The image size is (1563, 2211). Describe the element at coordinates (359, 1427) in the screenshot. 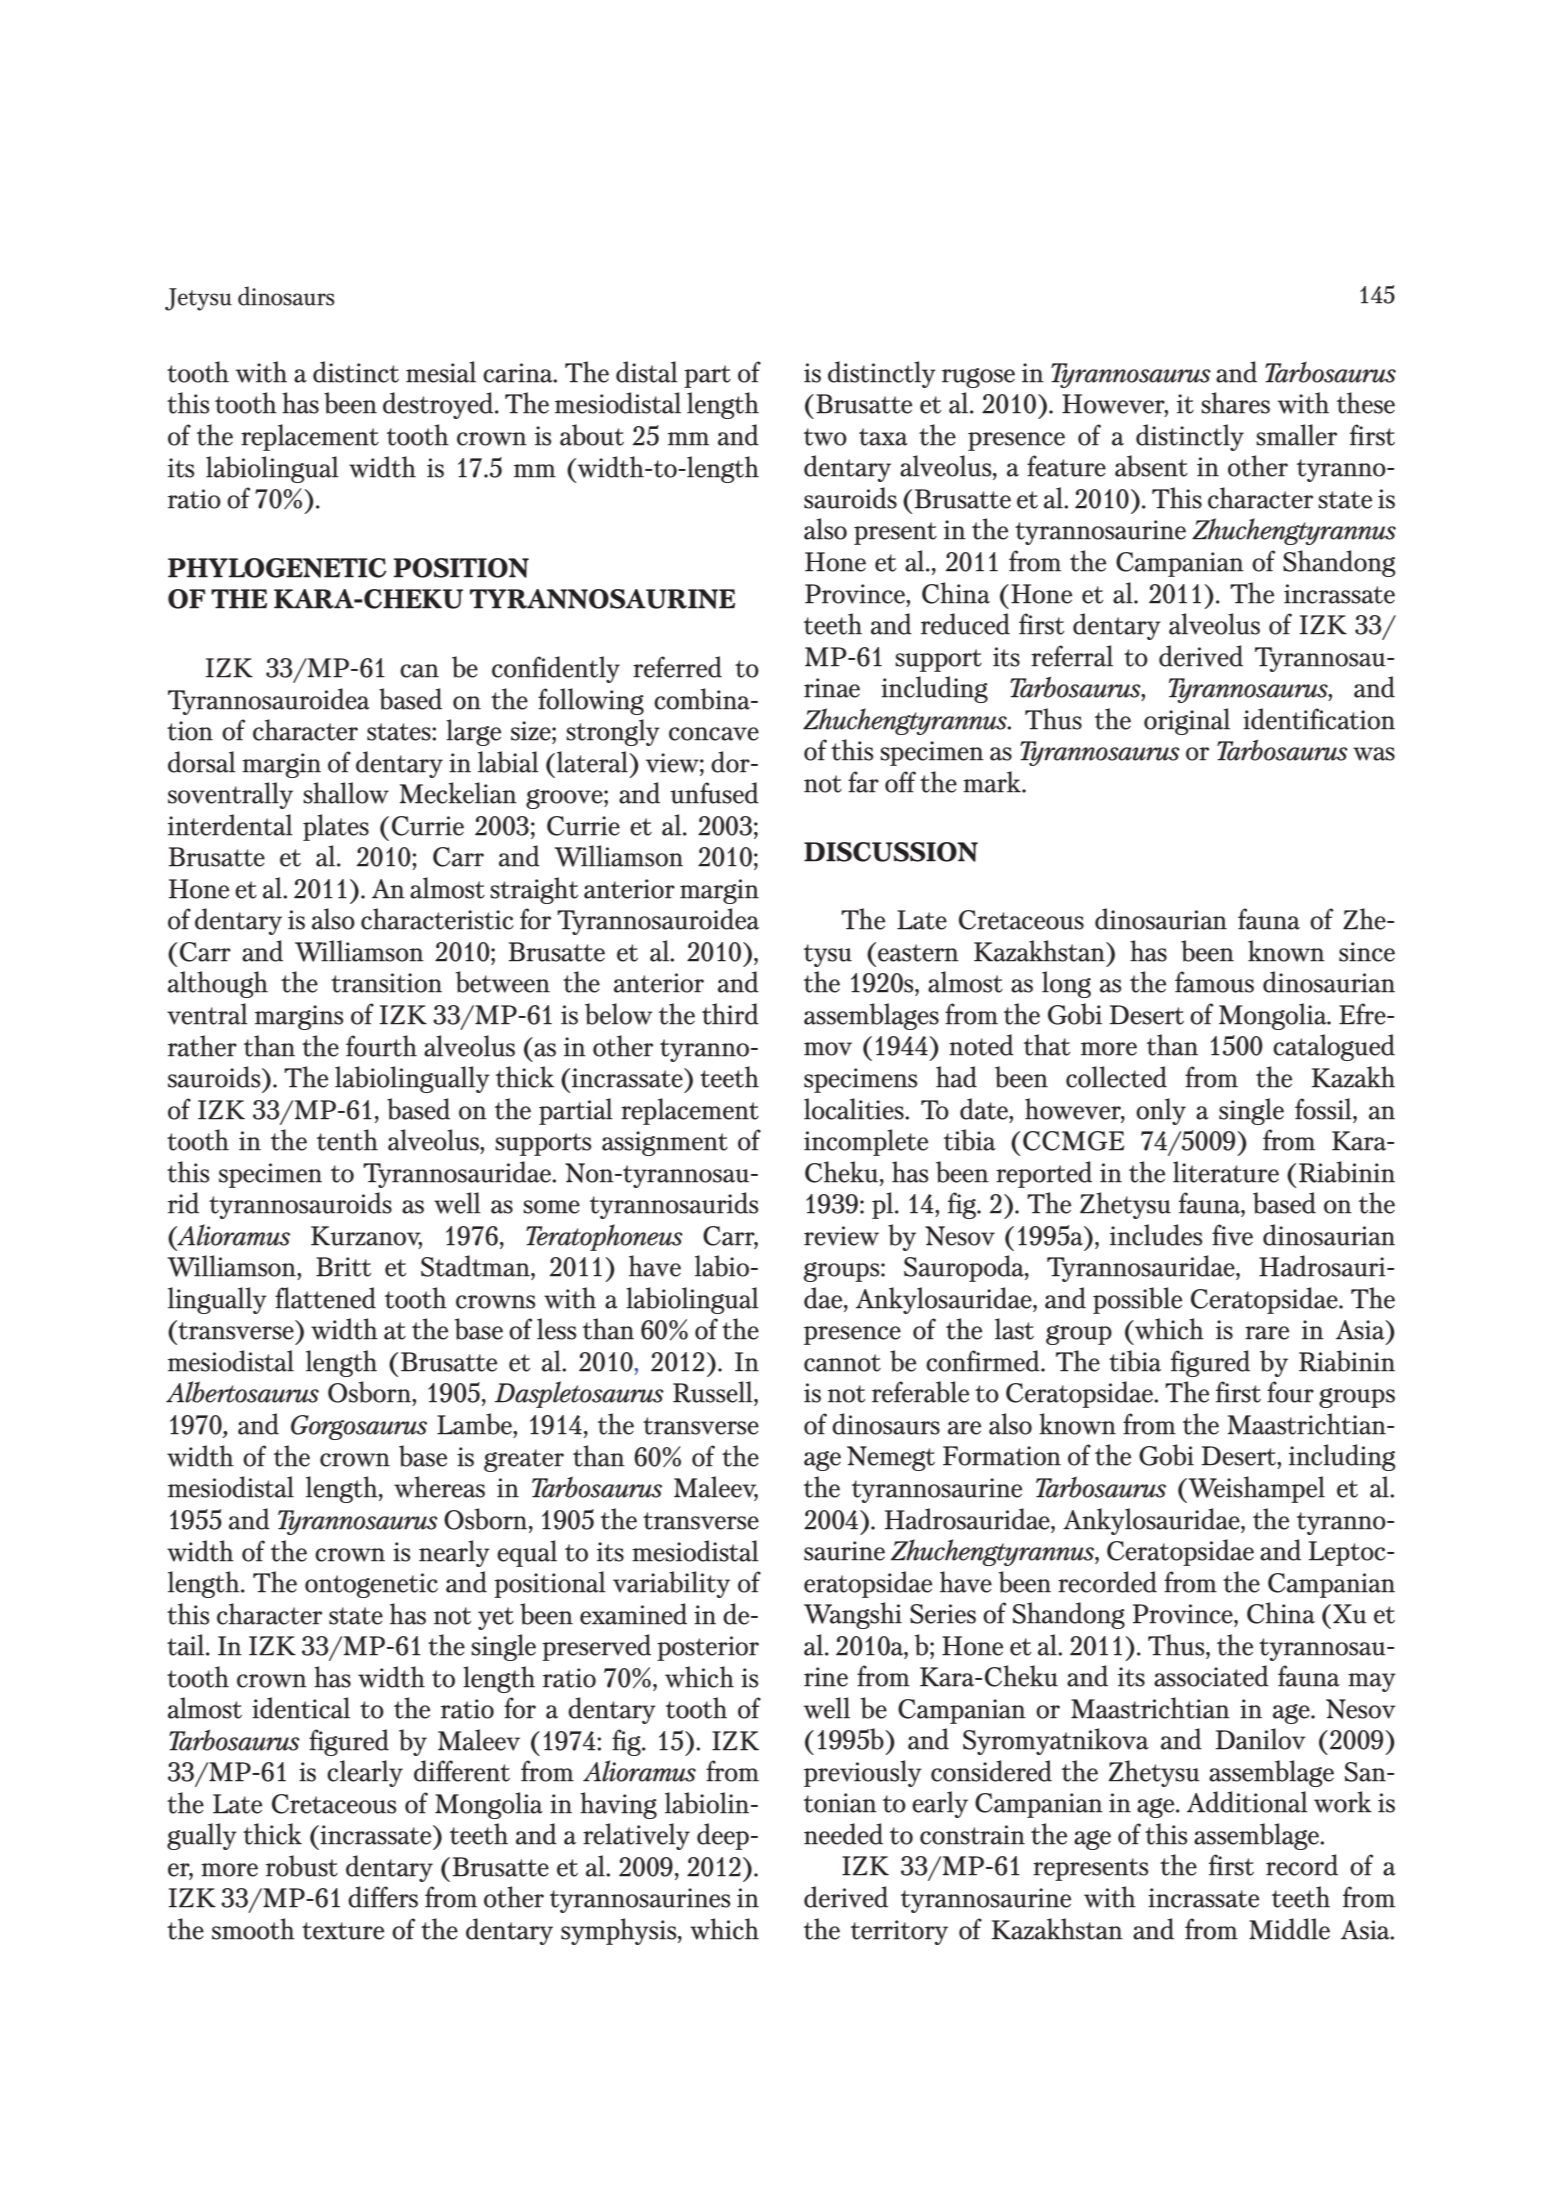

I see `Gorgosaurus` at that location.
